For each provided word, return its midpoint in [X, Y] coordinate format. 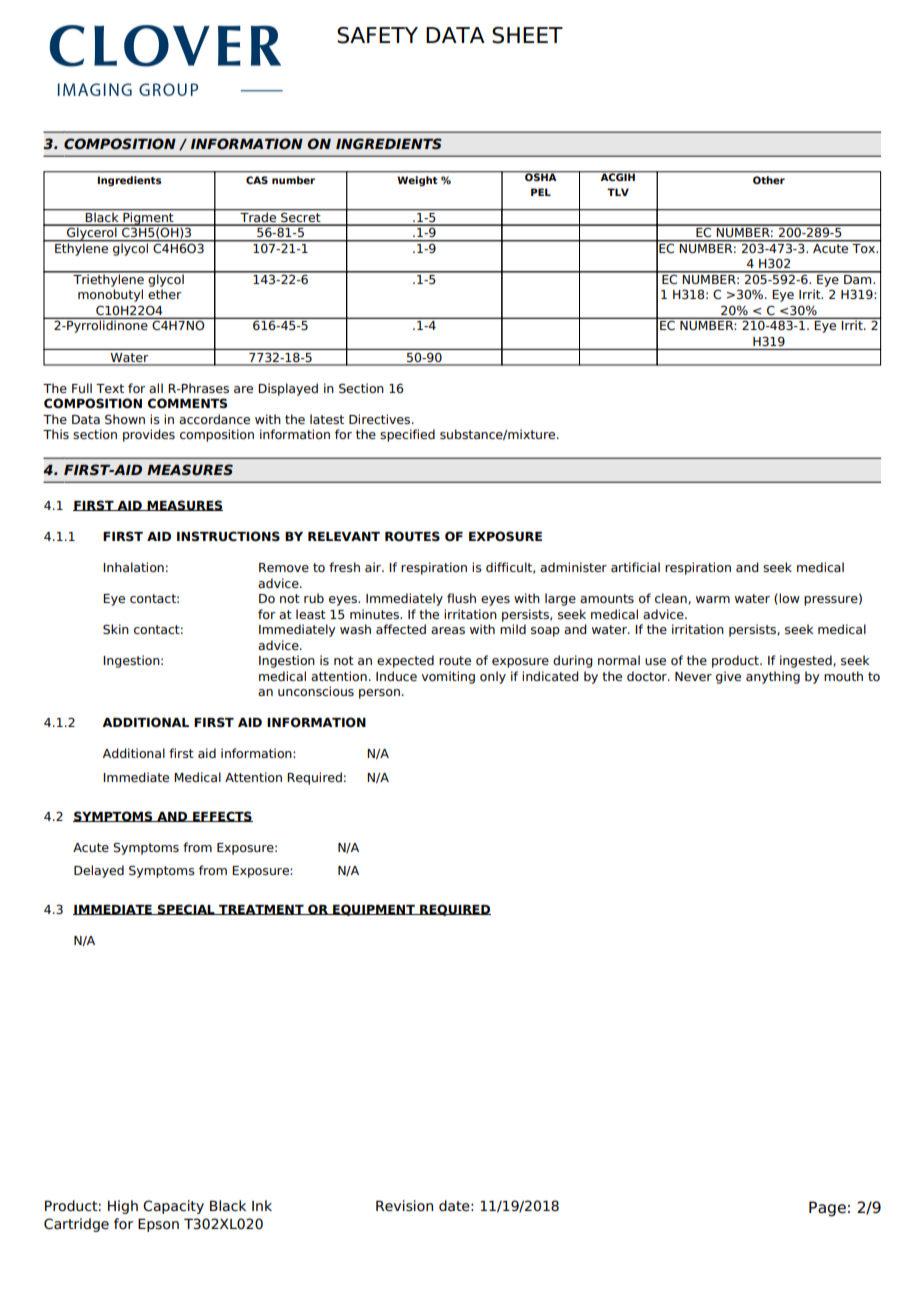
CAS [257, 180]
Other [769, 180]
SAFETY [377, 35]
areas [448, 630]
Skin [116, 629]
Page [827, 1209]
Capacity [173, 1207]
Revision [404, 1206]
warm [713, 599]
